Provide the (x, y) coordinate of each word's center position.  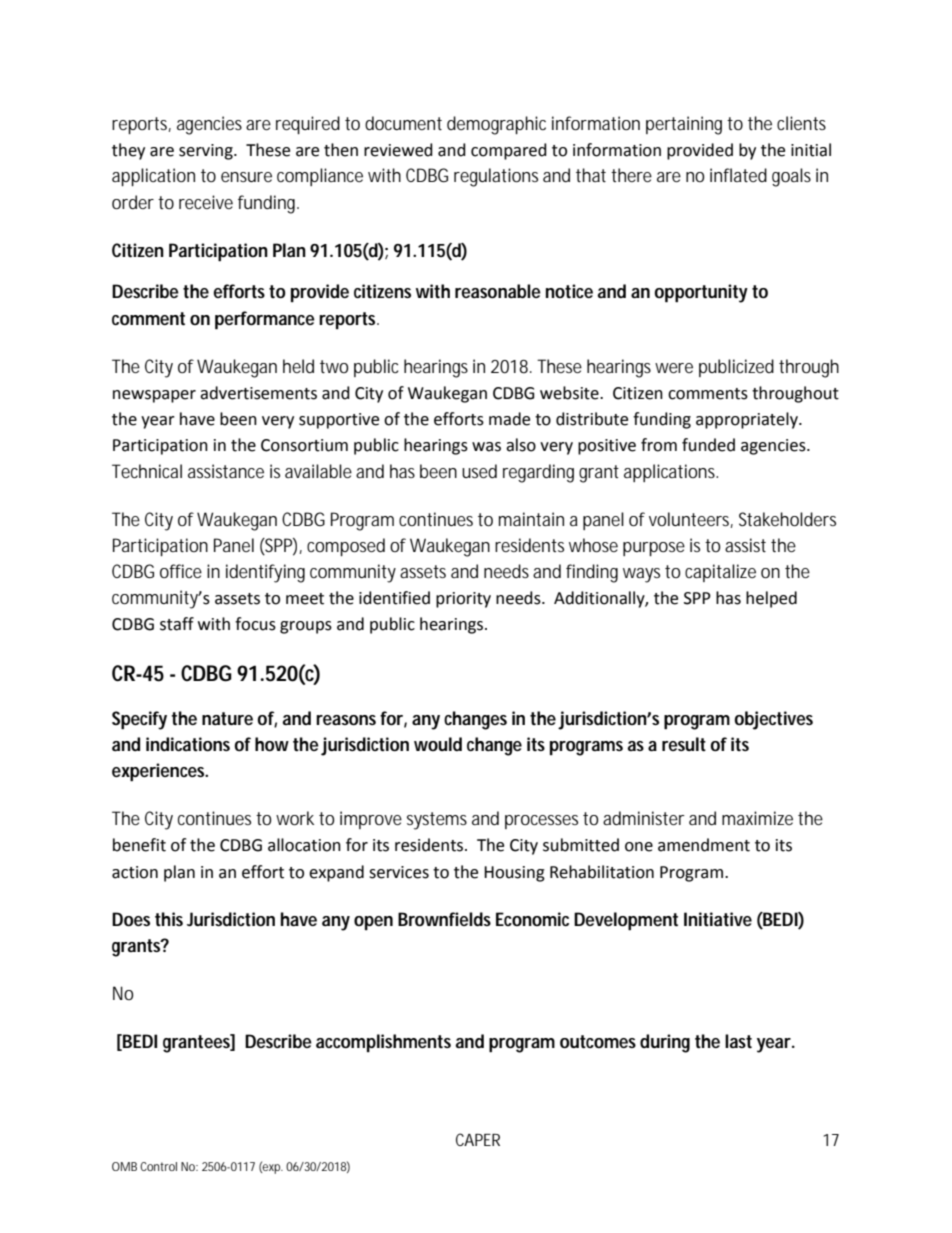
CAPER (478, 1139)
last (738, 1041)
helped (771, 599)
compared (509, 151)
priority (463, 600)
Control (158, 1166)
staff (177, 624)
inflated (738, 175)
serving (207, 152)
